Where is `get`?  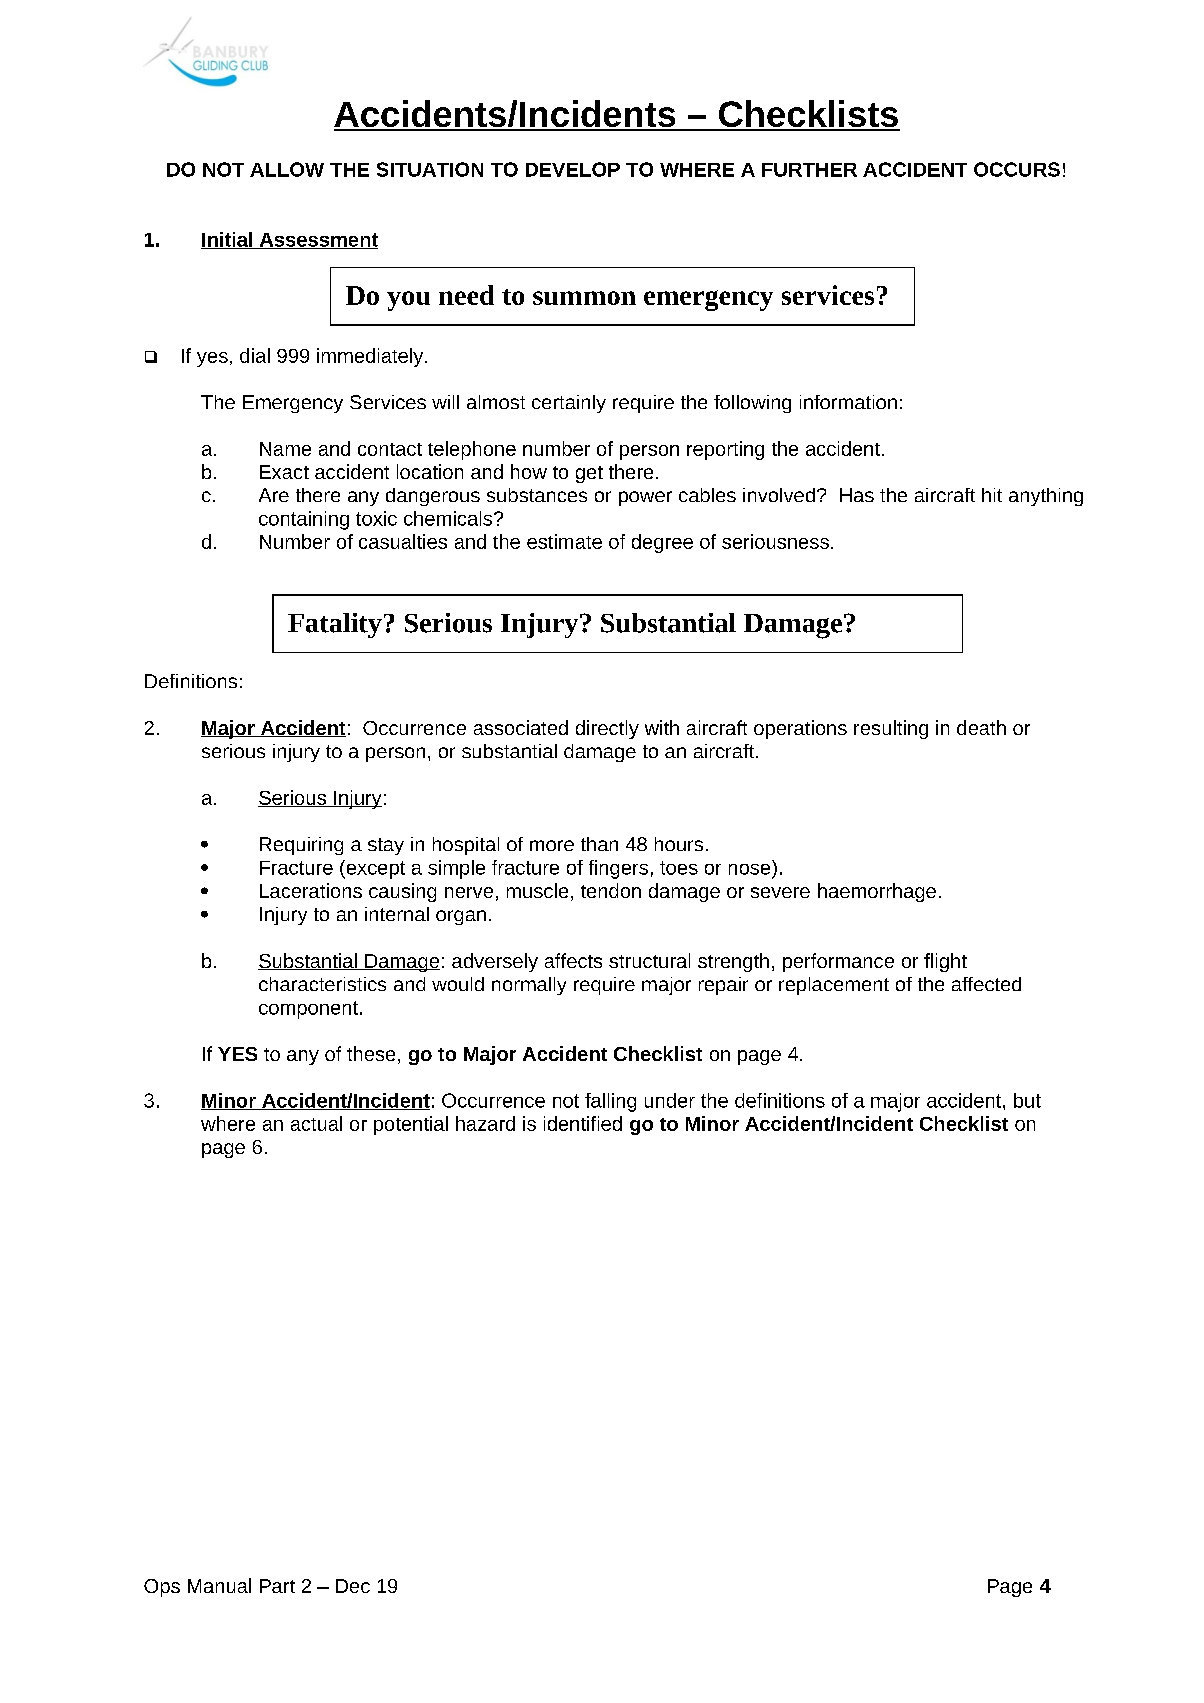
get is located at coordinates (589, 474).
